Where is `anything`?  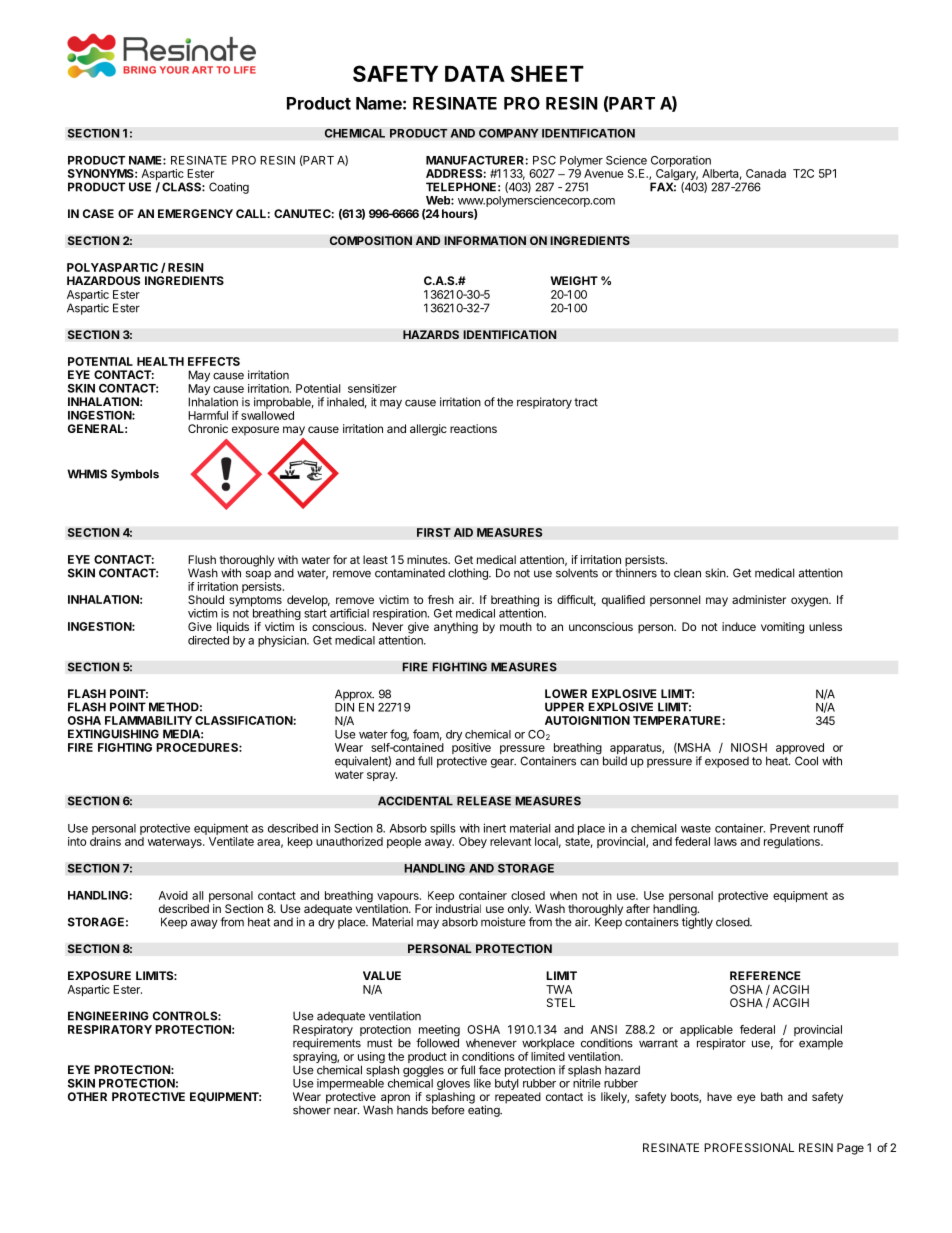
anything is located at coordinates (456, 628).
